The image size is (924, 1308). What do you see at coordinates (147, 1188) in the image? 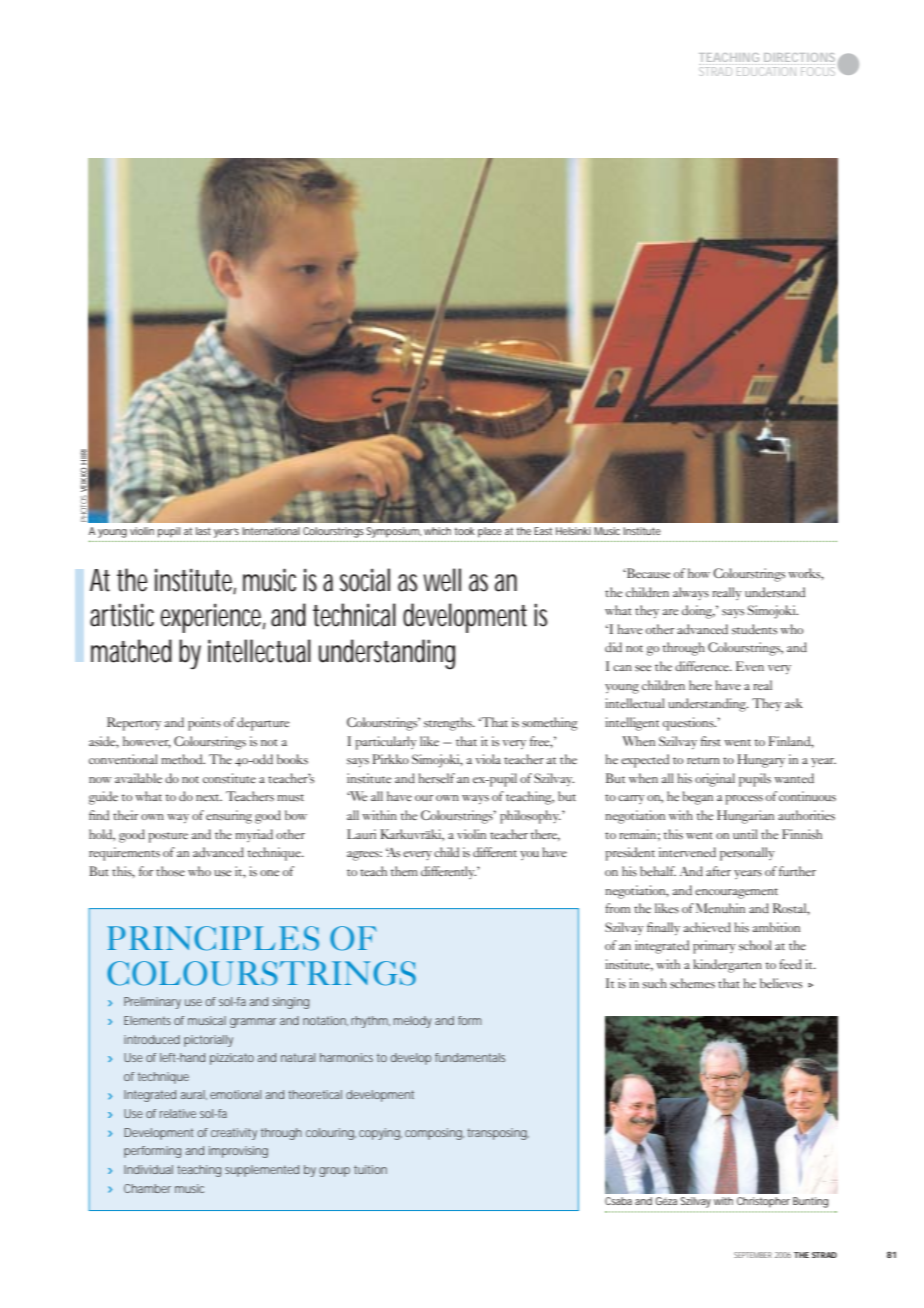
I see `Chamber` at bounding box center [147, 1188].
